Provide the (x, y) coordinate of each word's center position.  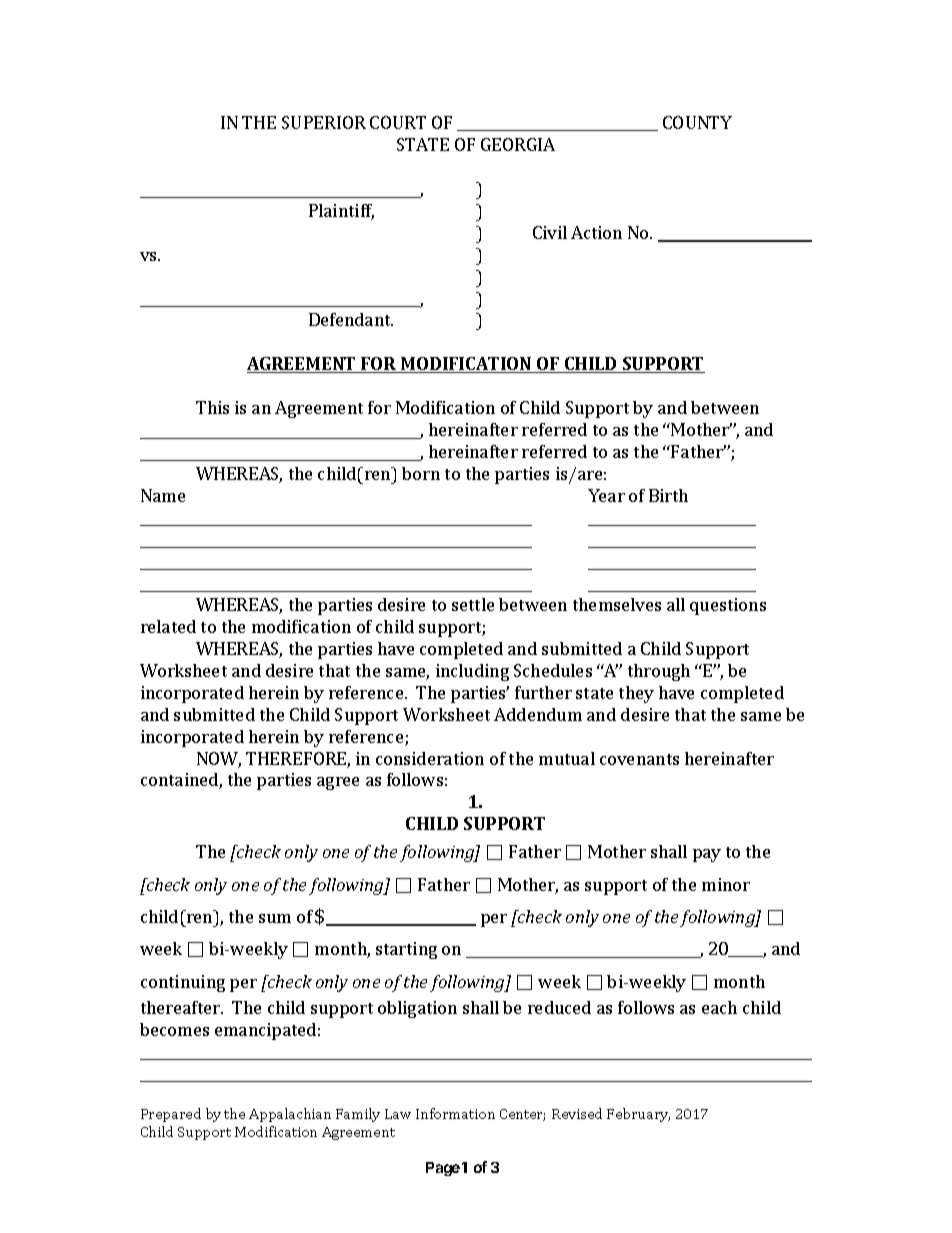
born (421, 473)
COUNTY (697, 122)
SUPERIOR (324, 122)
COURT (398, 122)
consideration (430, 758)
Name (163, 495)
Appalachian (290, 1115)
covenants (639, 759)
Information (455, 1113)
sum (275, 918)
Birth (668, 495)
